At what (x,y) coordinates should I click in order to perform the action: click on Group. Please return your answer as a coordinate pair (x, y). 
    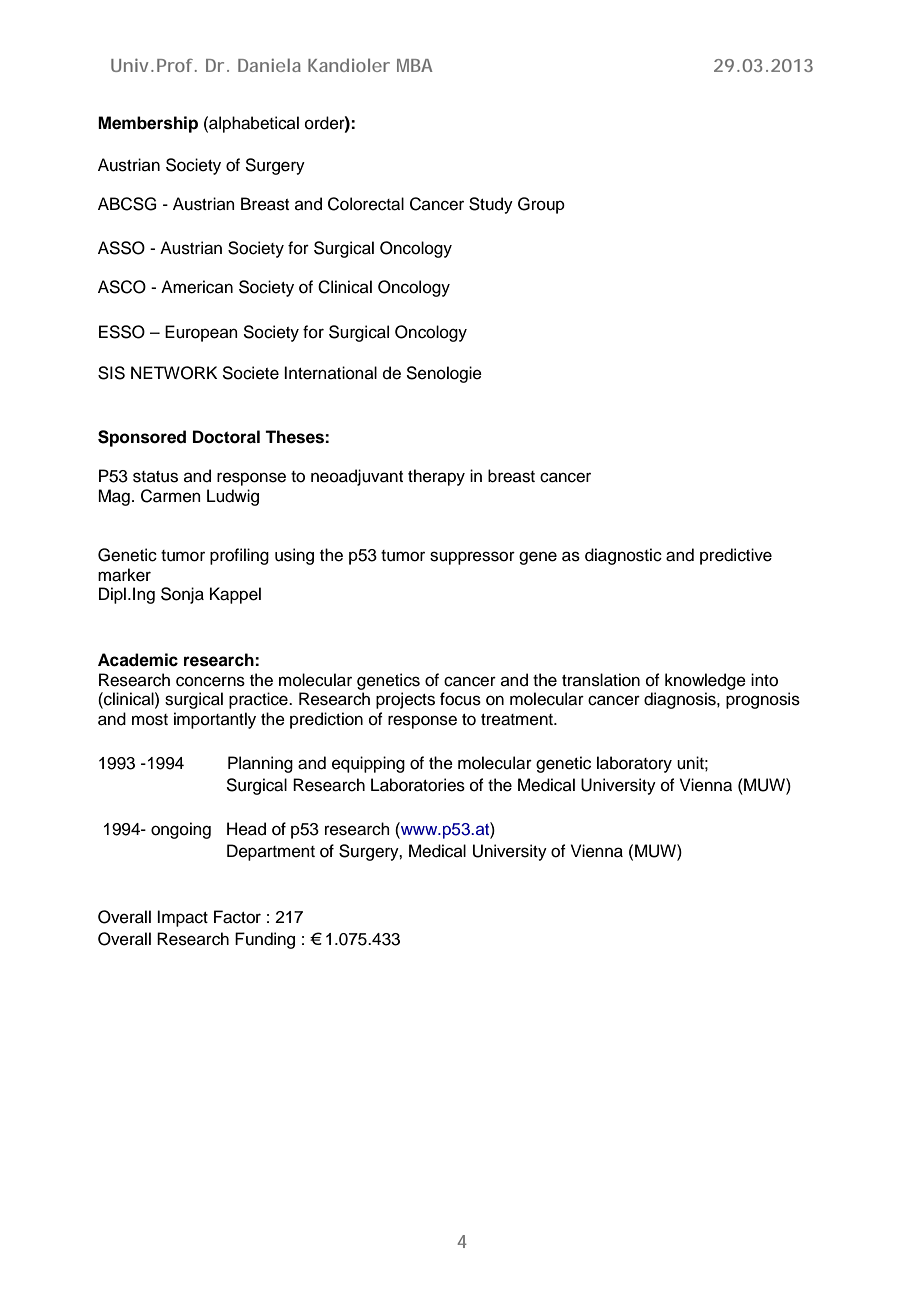
    Looking at the image, I should click on (541, 205).
